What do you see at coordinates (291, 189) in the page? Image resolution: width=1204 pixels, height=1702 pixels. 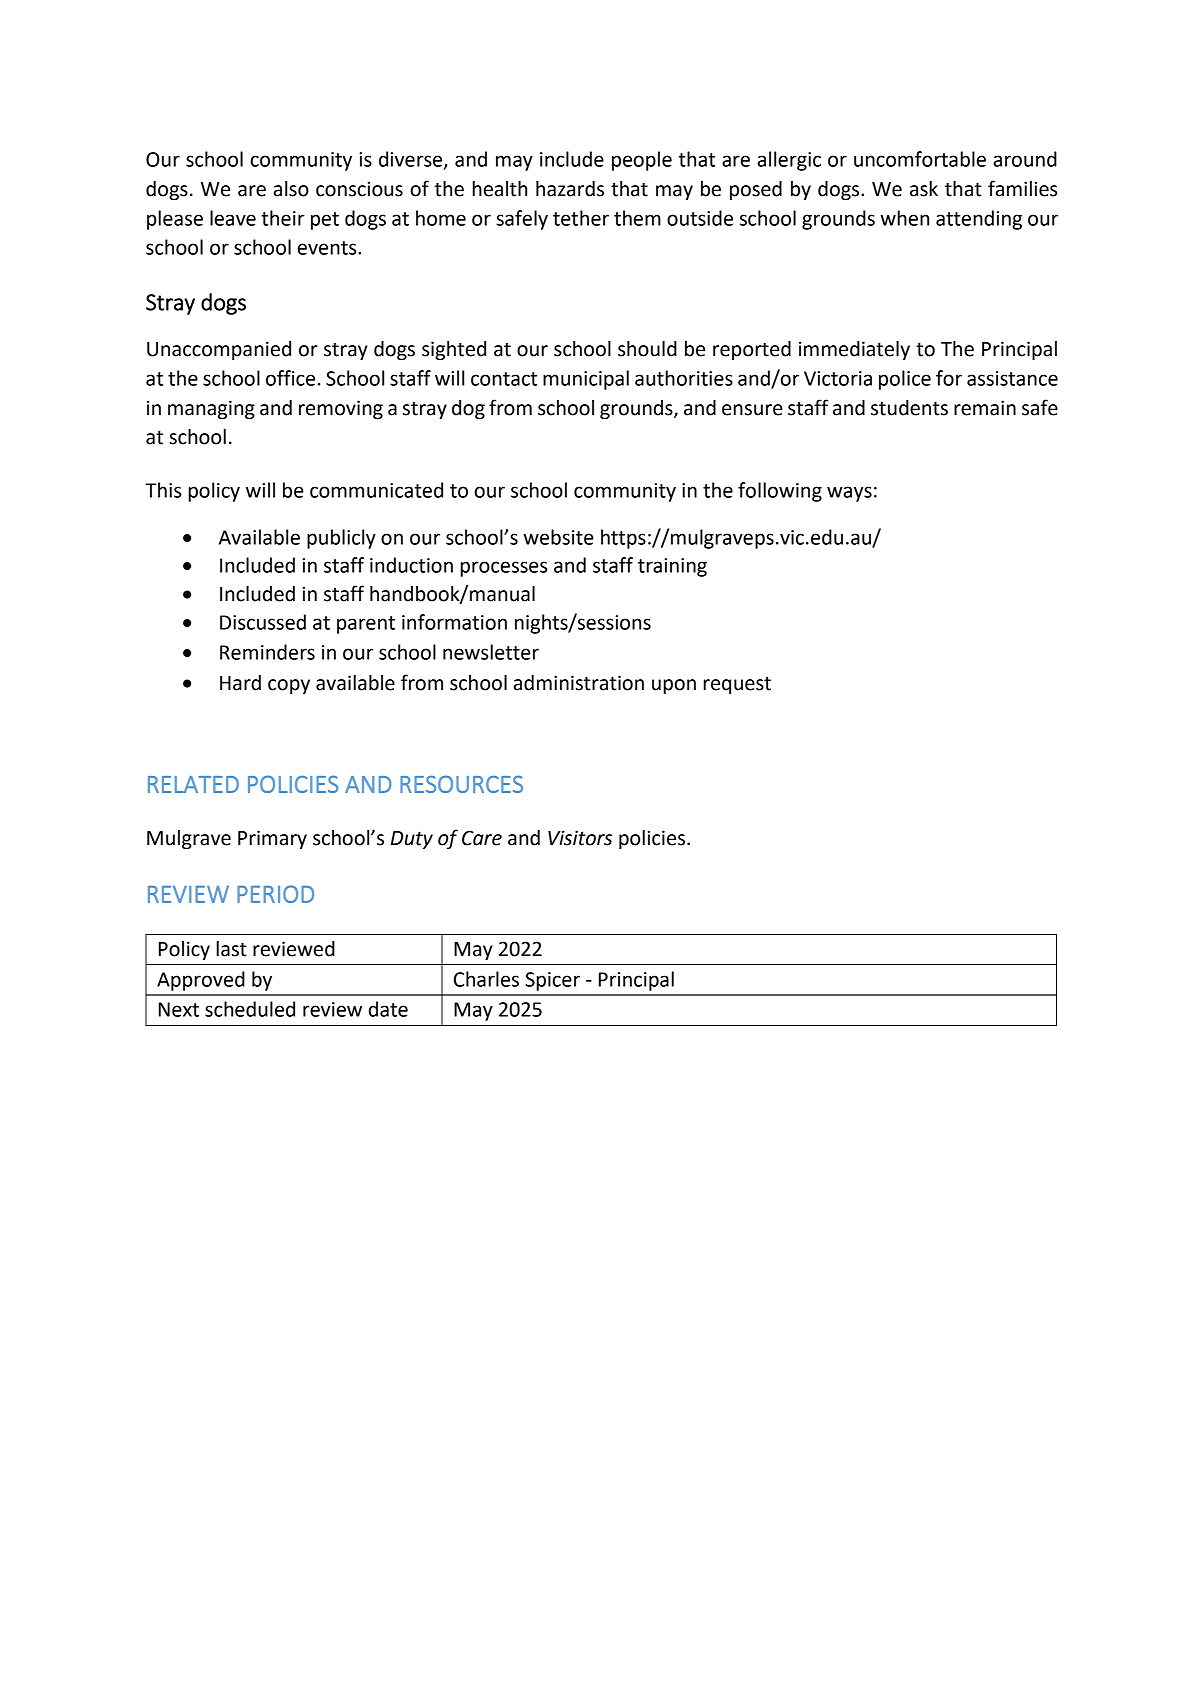 I see `also` at bounding box center [291, 189].
